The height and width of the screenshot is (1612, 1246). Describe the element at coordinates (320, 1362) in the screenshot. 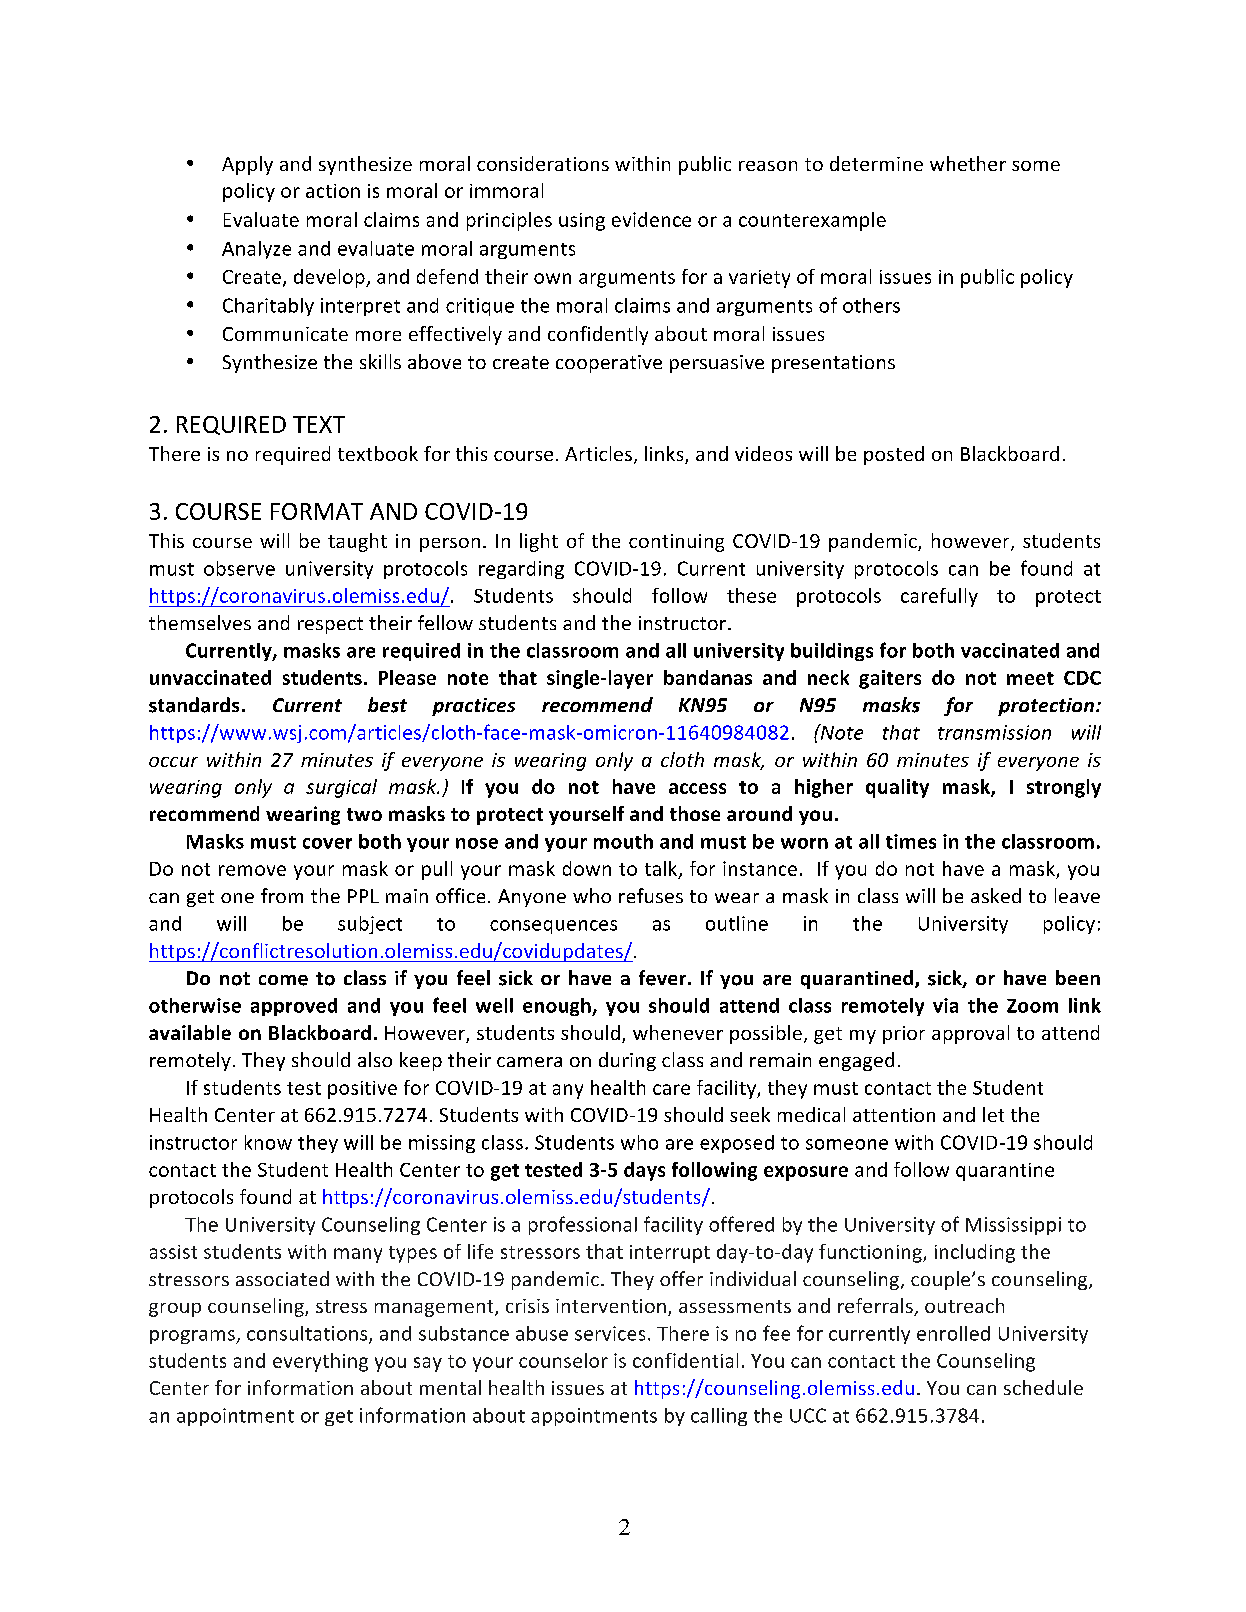

I see `everything` at that location.
